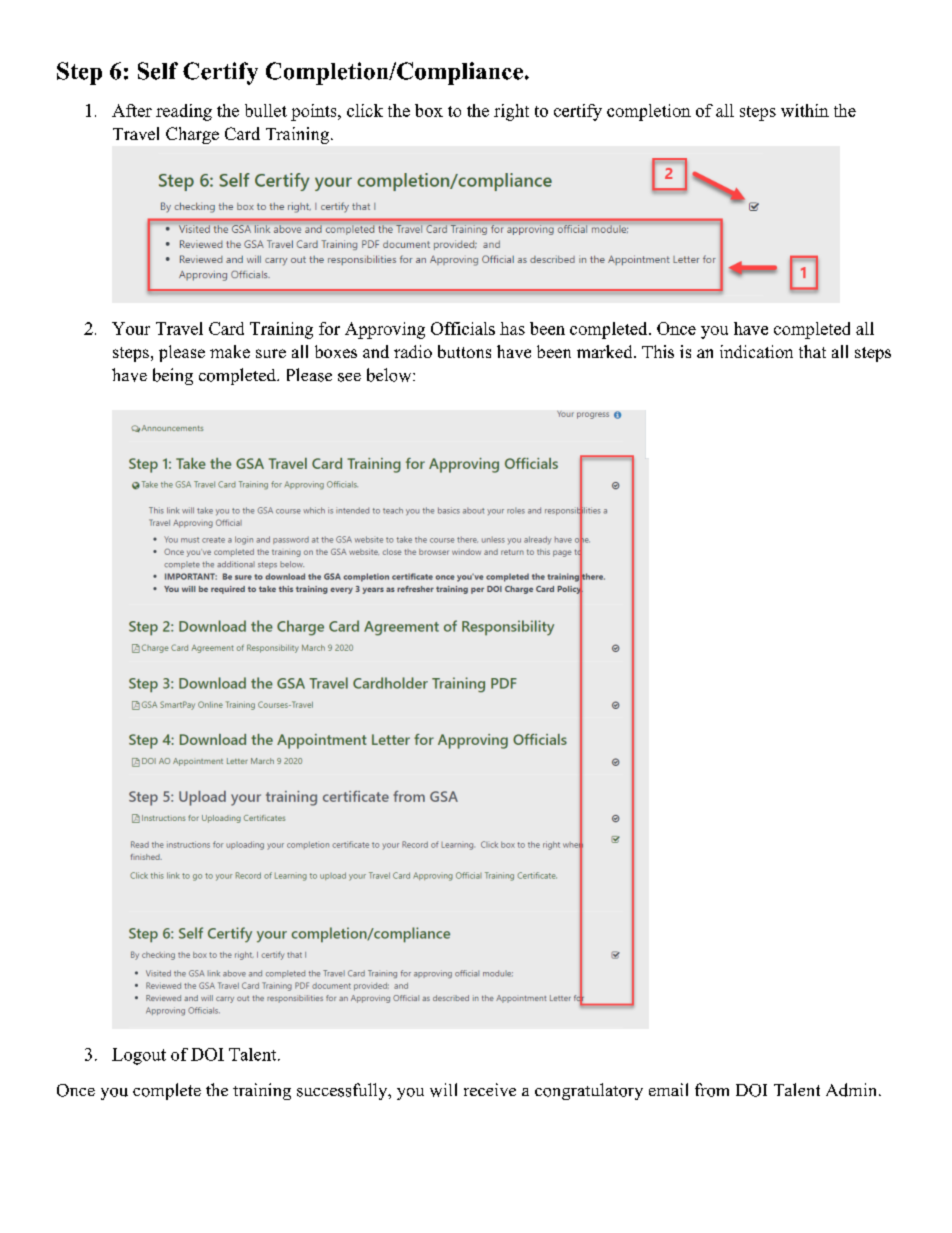 Image resolution: width=952 pixels, height=1233 pixels. What do you see at coordinates (230, 351) in the screenshot?
I see `make` at bounding box center [230, 351].
